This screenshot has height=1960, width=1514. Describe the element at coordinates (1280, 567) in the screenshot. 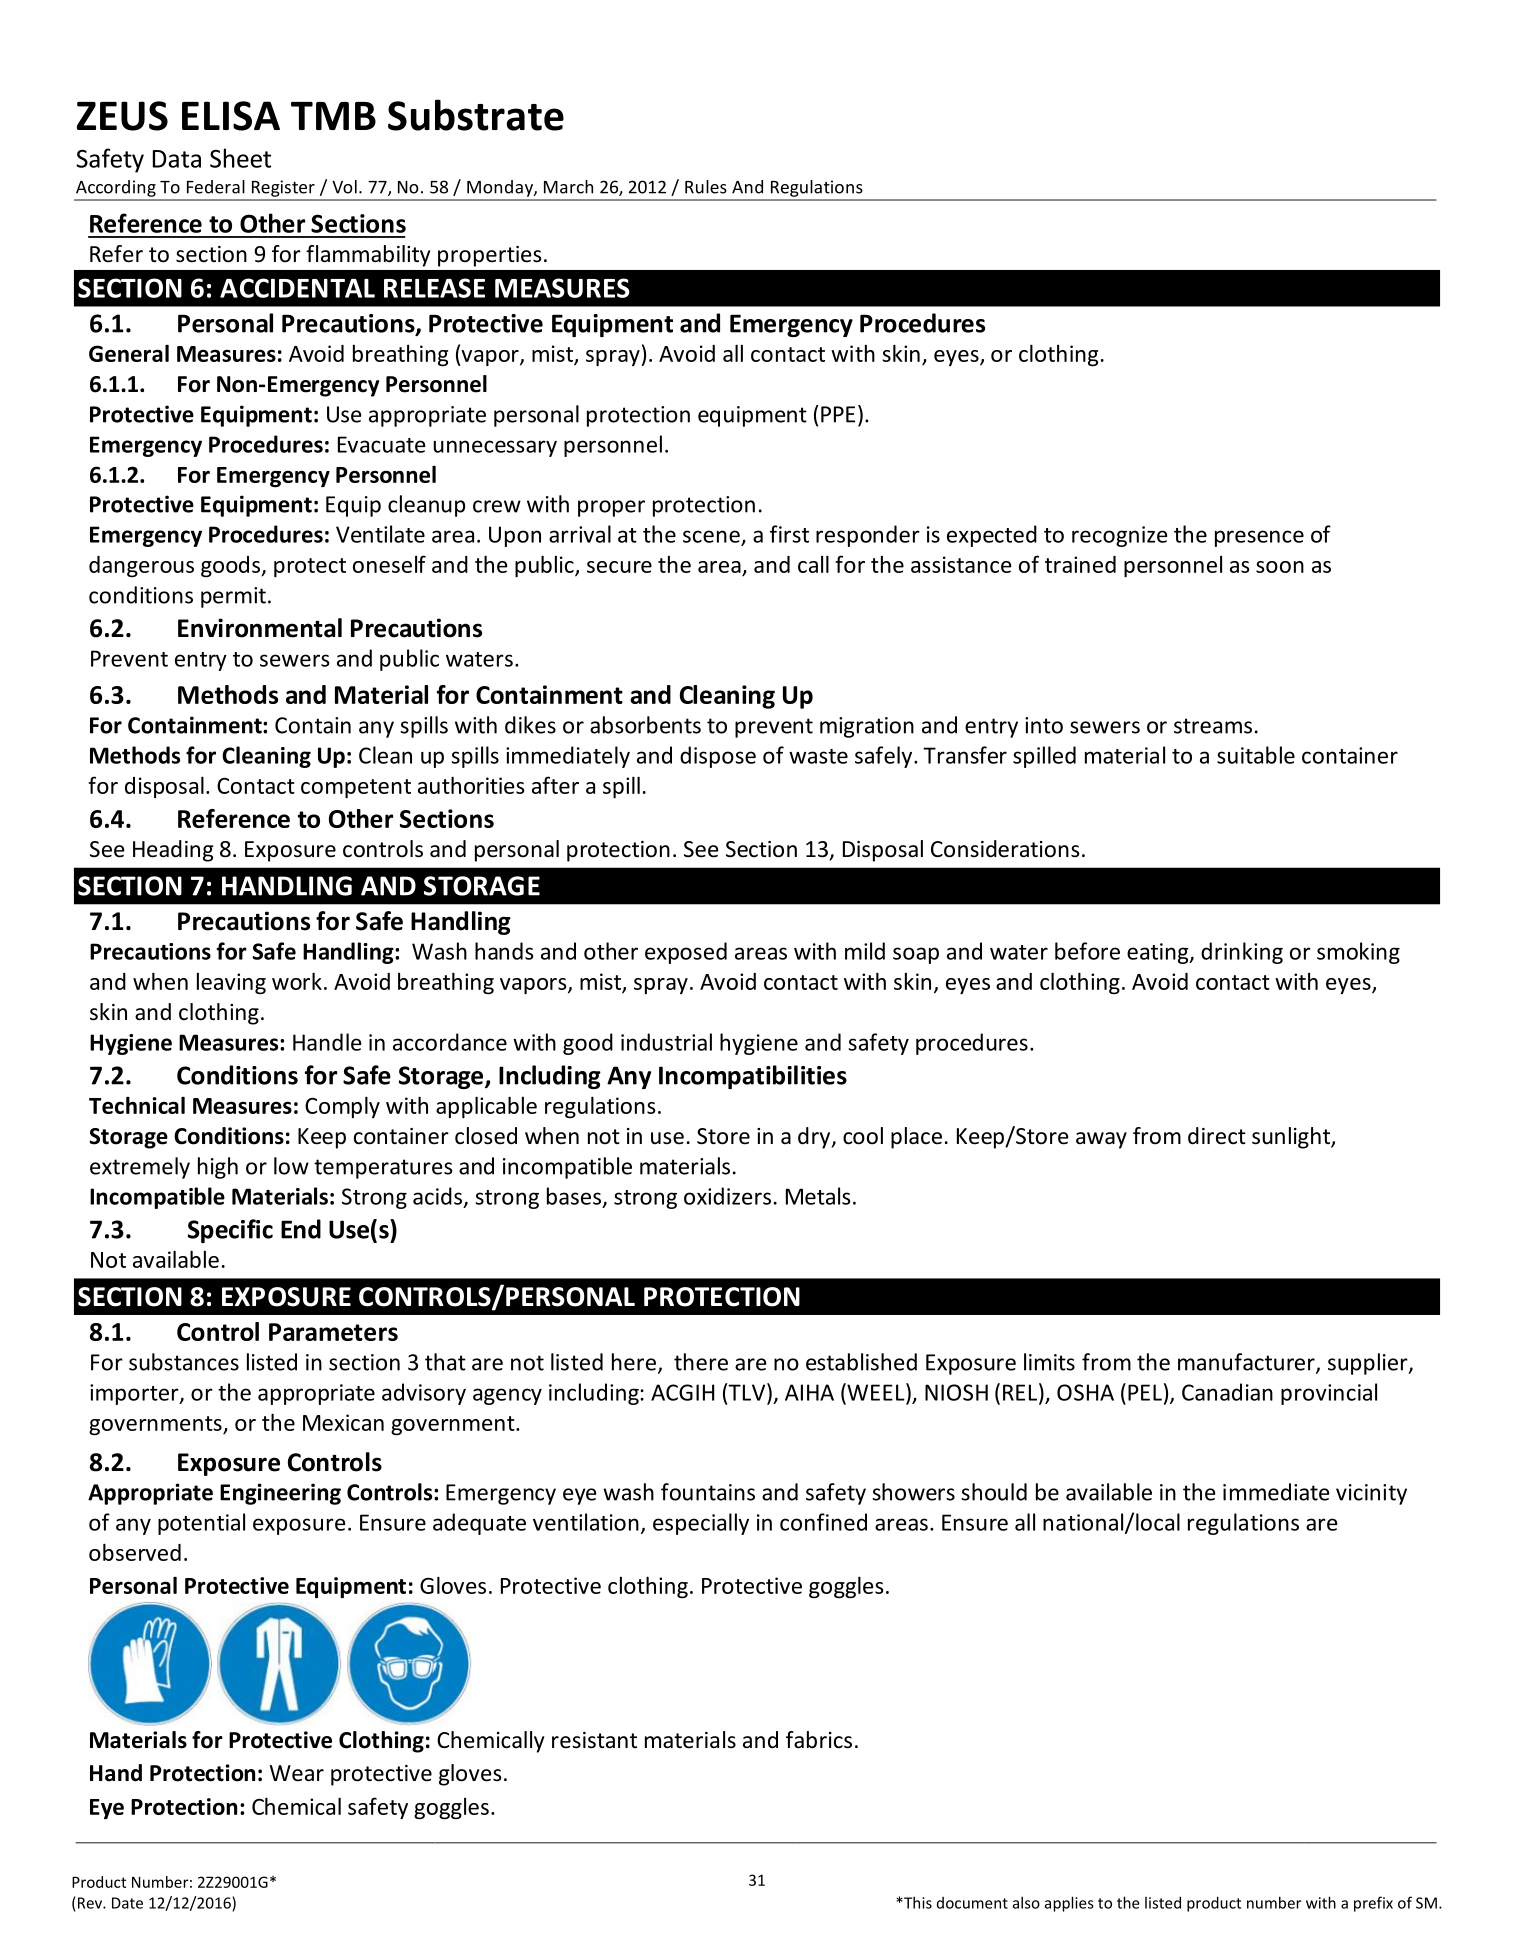

I see `soon` at that location.
